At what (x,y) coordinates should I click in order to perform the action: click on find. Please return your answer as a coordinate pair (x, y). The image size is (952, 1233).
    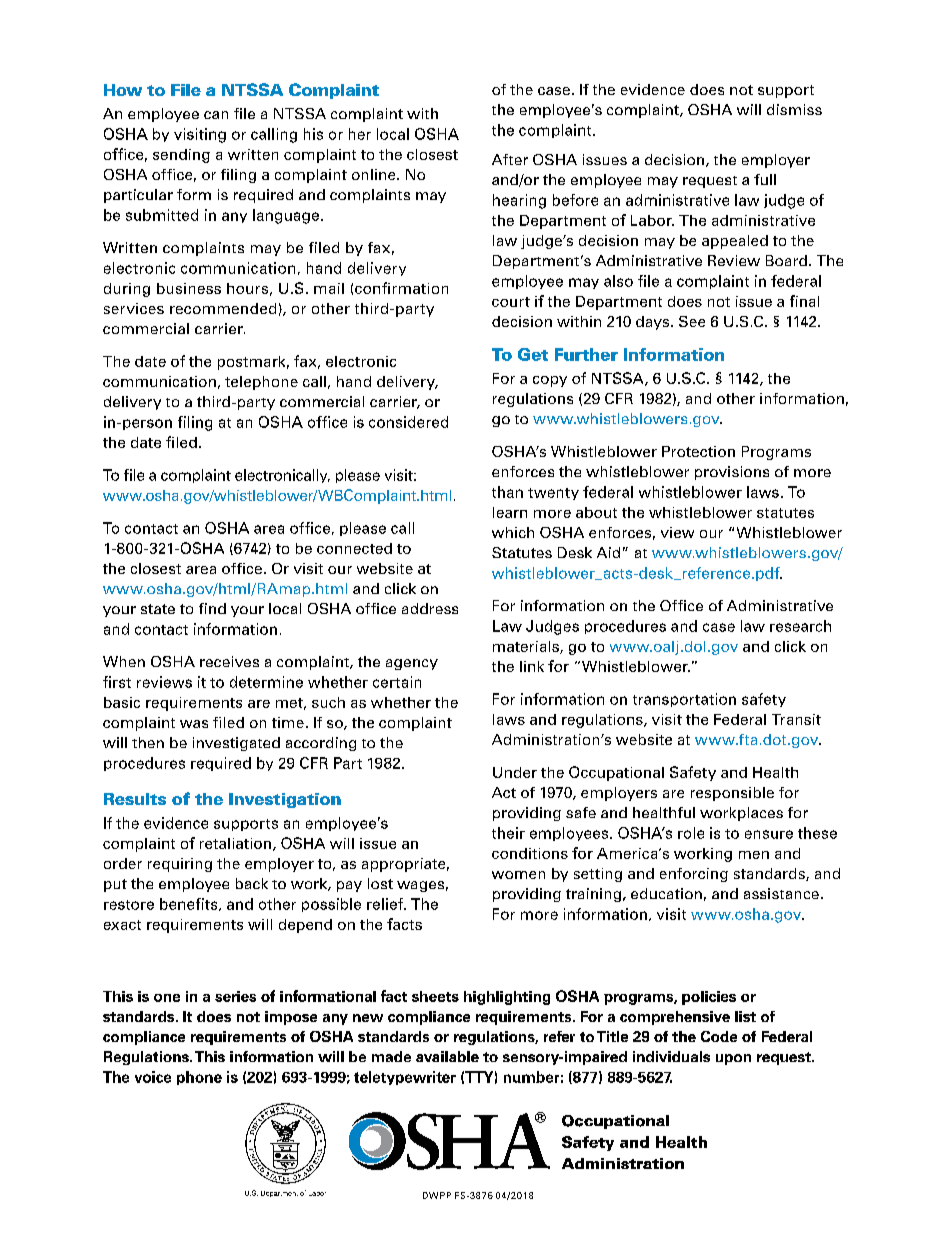
    Looking at the image, I should click on (212, 608).
